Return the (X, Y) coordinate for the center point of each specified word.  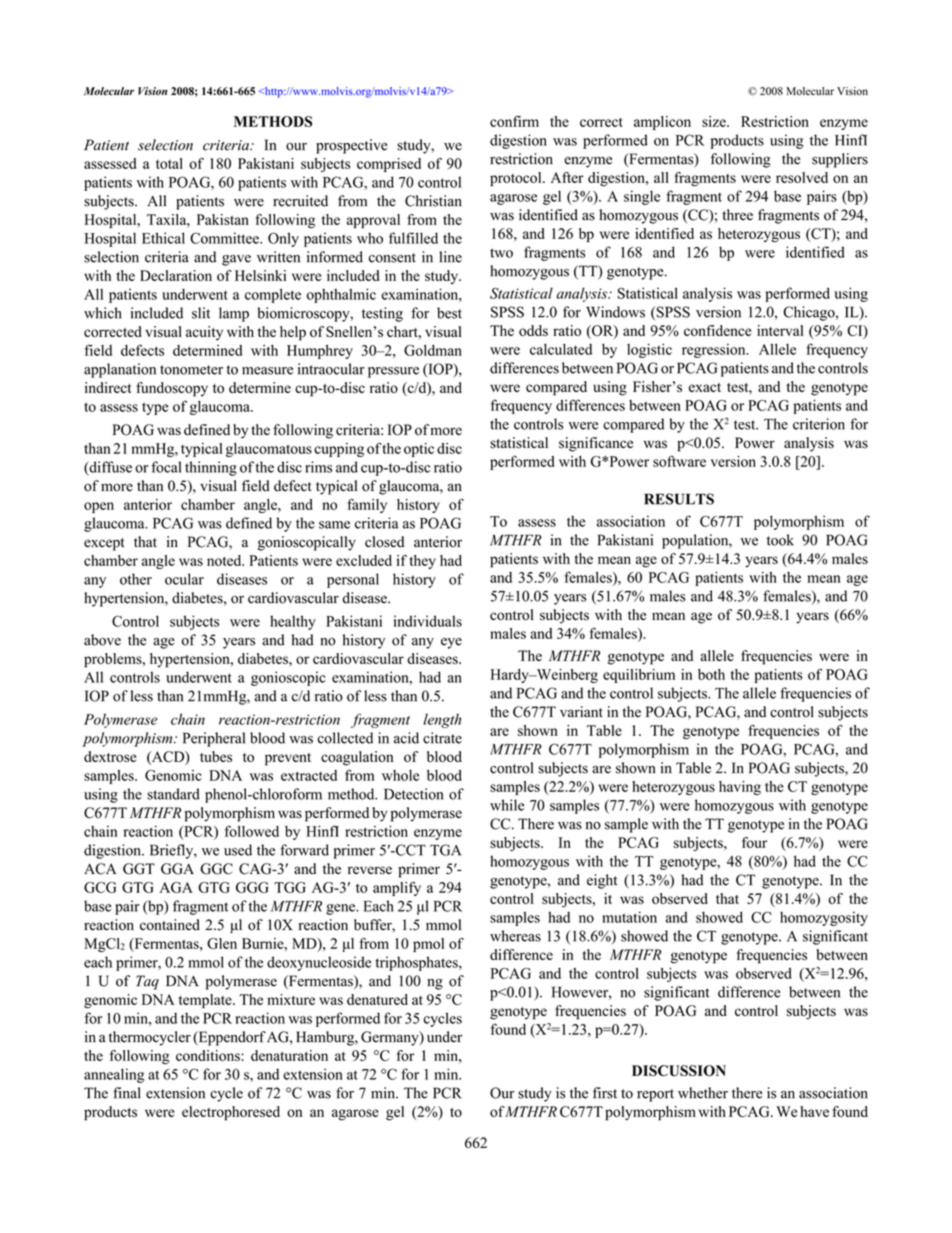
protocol (517, 179)
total (169, 163)
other (136, 579)
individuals (428, 621)
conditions (209, 1055)
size (715, 121)
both (711, 674)
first (605, 1093)
